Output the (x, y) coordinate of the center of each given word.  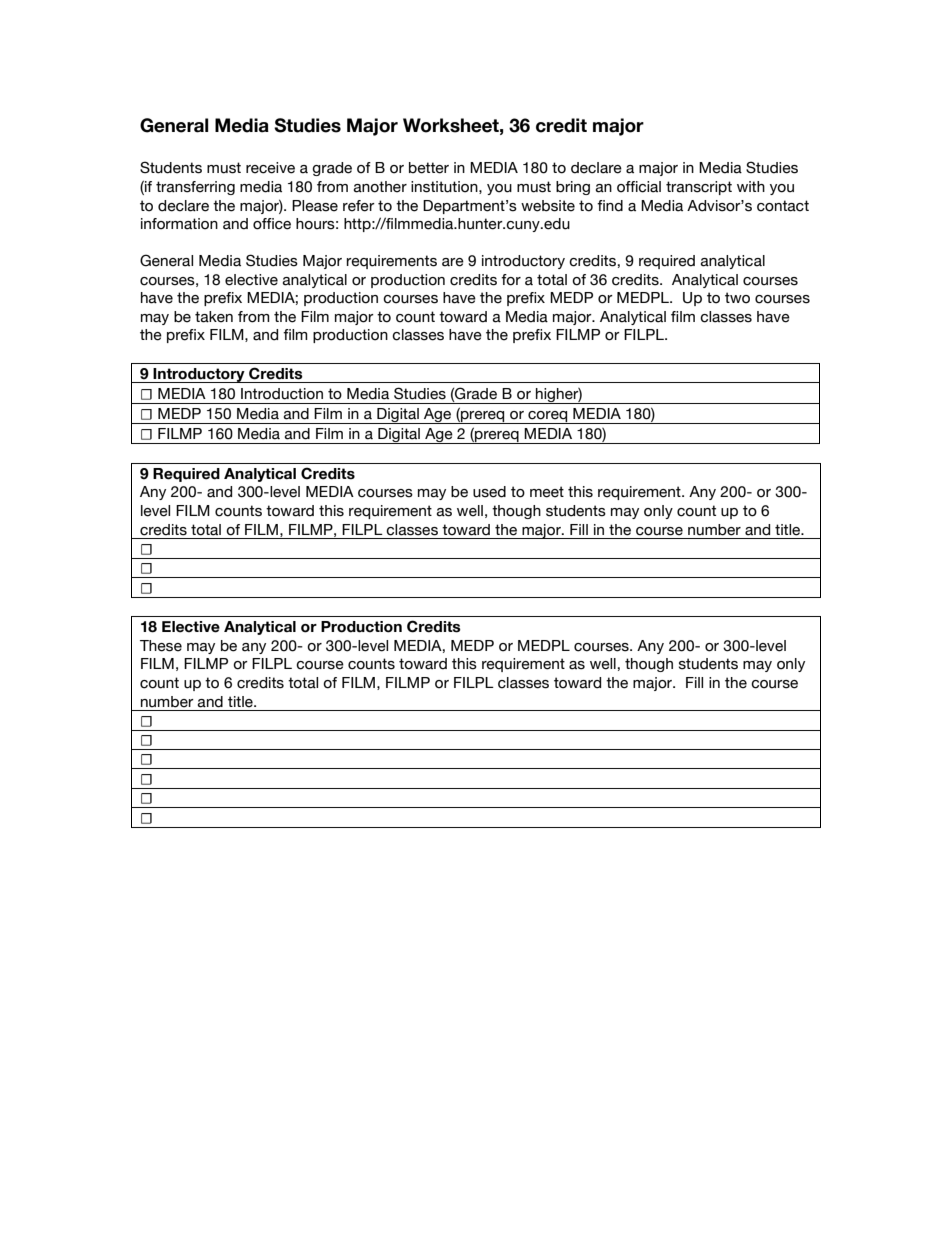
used (489, 492)
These (161, 646)
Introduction (282, 394)
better (429, 168)
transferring (195, 188)
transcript (699, 188)
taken (214, 317)
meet (547, 492)
